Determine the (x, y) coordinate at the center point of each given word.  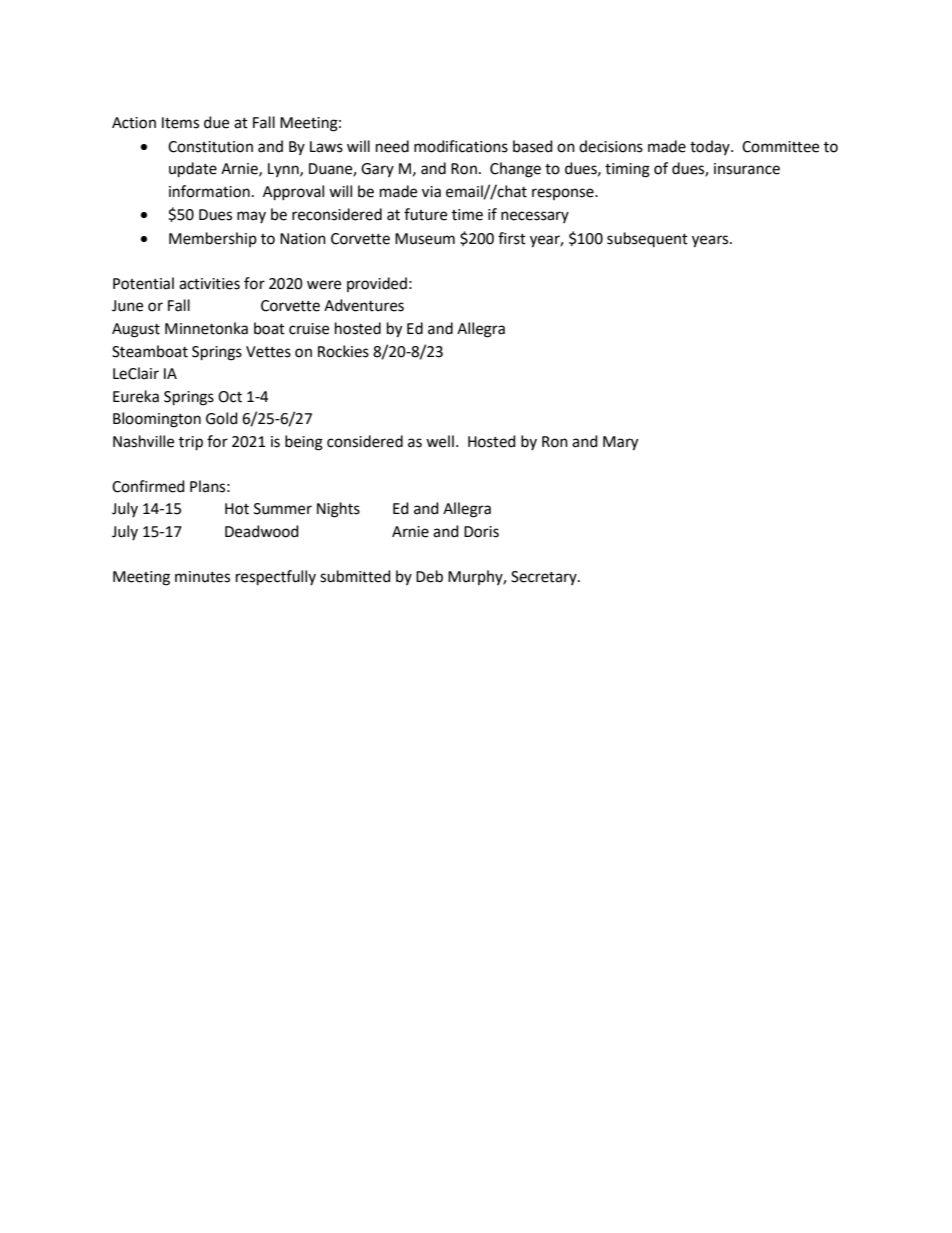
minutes (202, 577)
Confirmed (148, 486)
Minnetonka (206, 328)
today (711, 147)
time (467, 215)
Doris (481, 532)
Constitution (210, 147)
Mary (620, 443)
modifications (461, 146)
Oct (230, 397)
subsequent (647, 239)
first (512, 238)
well (440, 441)
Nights (338, 510)
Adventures (364, 305)
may (251, 217)
